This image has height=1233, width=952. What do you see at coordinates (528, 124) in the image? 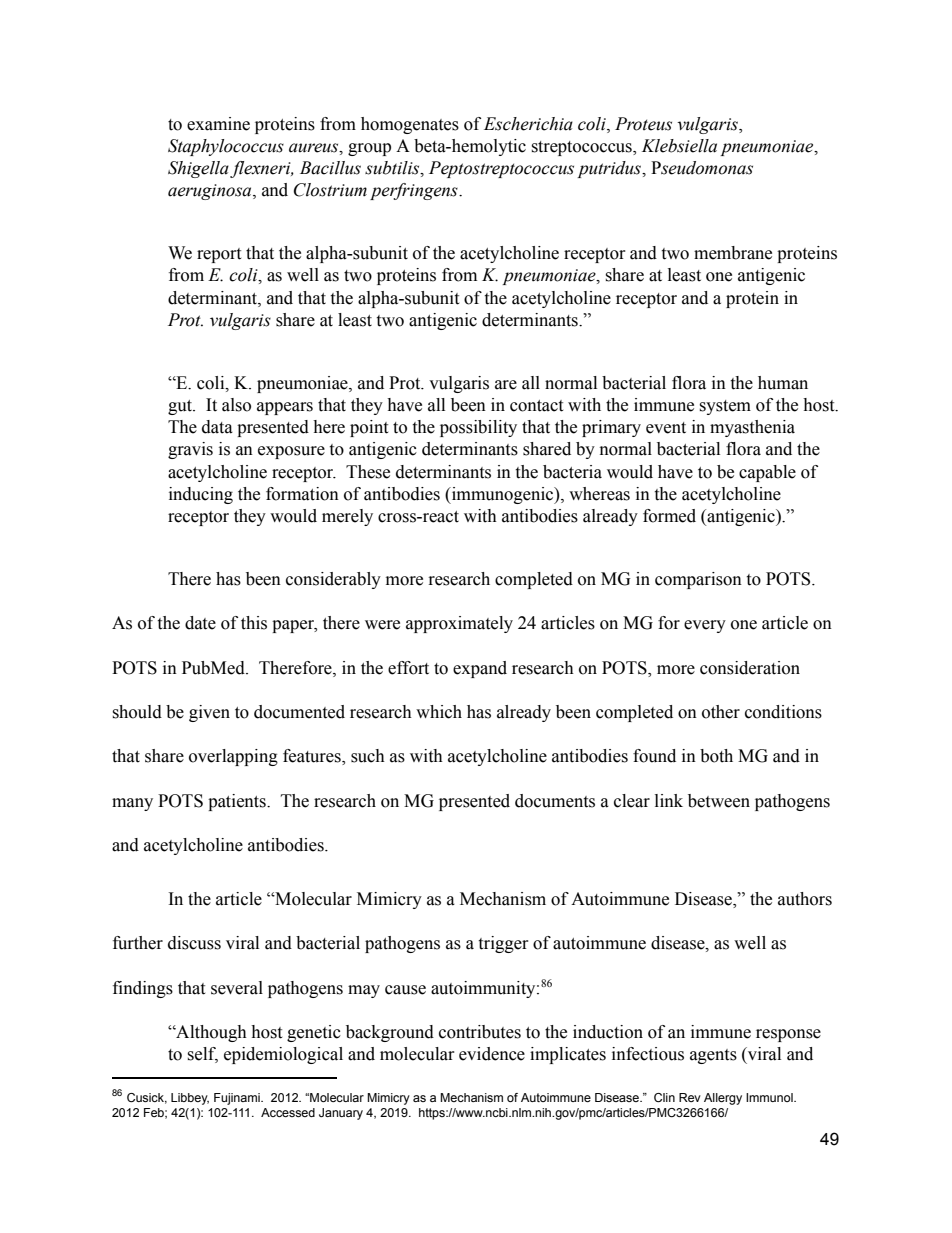
I see `Escherichia` at bounding box center [528, 124].
